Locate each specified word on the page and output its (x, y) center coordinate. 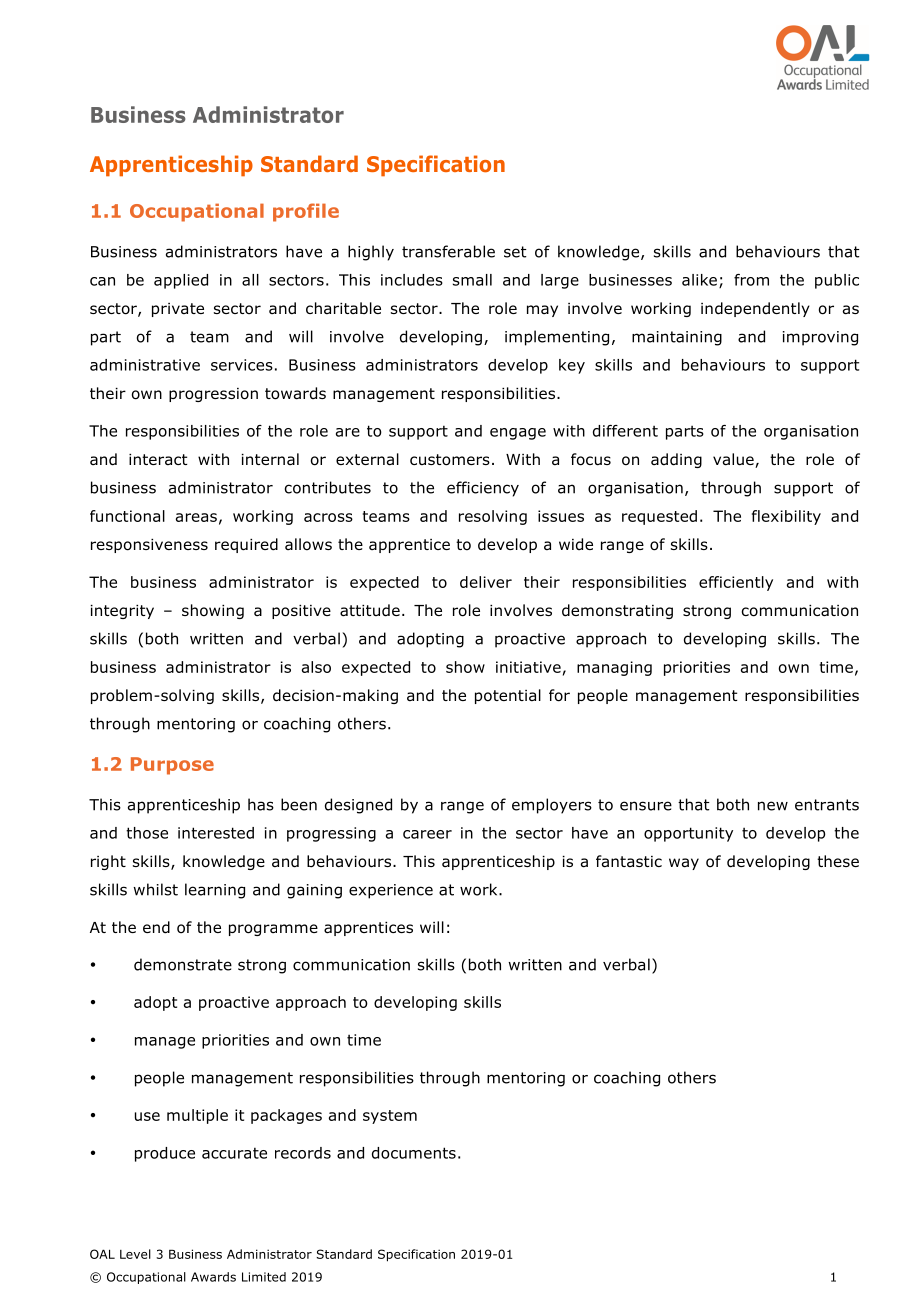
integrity (122, 612)
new (773, 806)
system (390, 1117)
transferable (448, 251)
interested (216, 833)
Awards (213, 1277)
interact (158, 459)
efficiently (736, 583)
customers (450, 460)
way (684, 864)
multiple (197, 1116)
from (751, 280)
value (734, 460)
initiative (528, 667)
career (427, 834)
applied (181, 281)
